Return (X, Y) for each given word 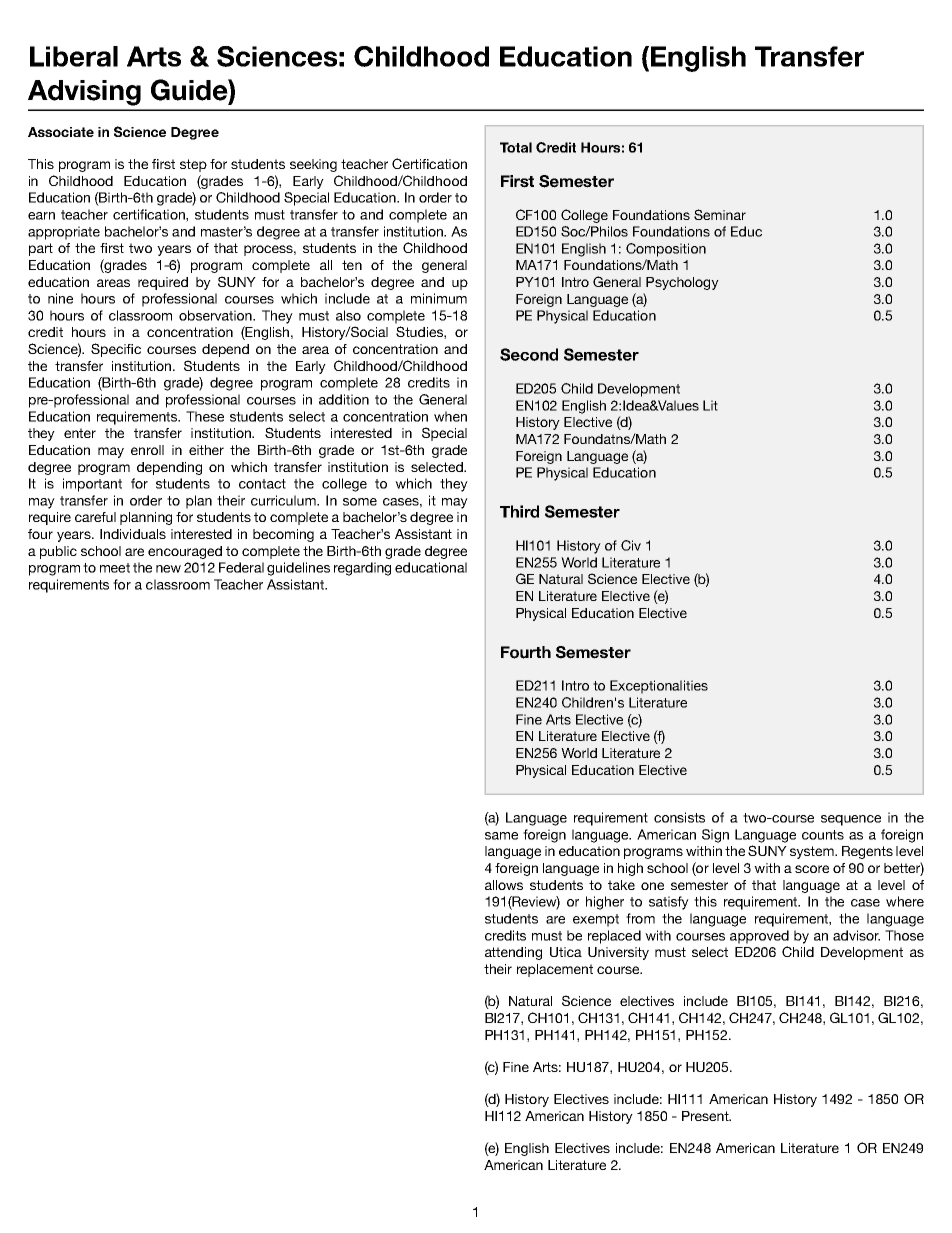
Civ (631, 545)
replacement (555, 970)
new (168, 569)
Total (516, 147)
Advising (84, 93)
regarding (362, 569)
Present (706, 1116)
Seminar (720, 214)
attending (513, 953)
